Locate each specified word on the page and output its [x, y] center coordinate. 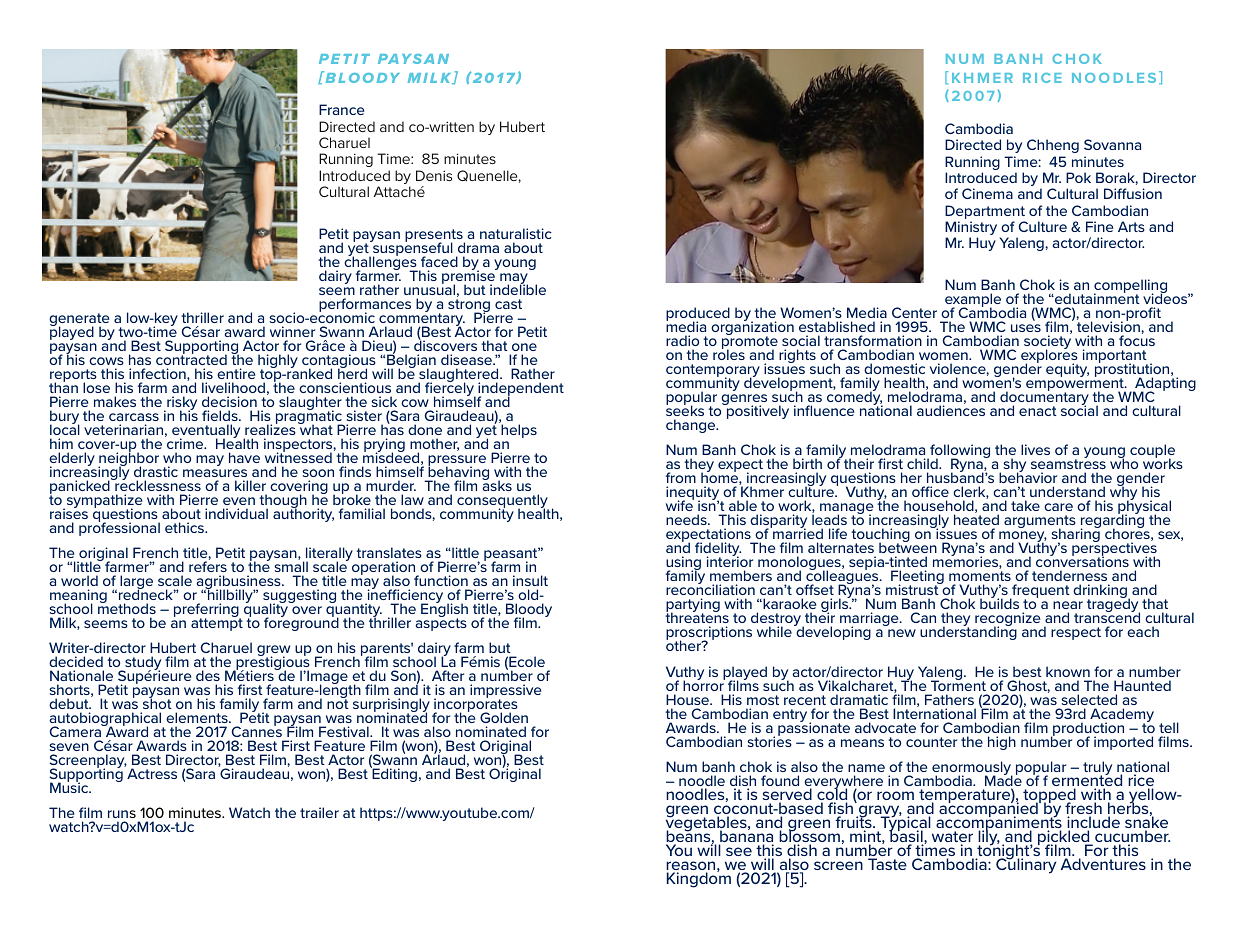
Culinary [1026, 865]
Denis [434, 175]
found [780, 780]
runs [122, 816]
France [341, 109]
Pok [1078, 177]
